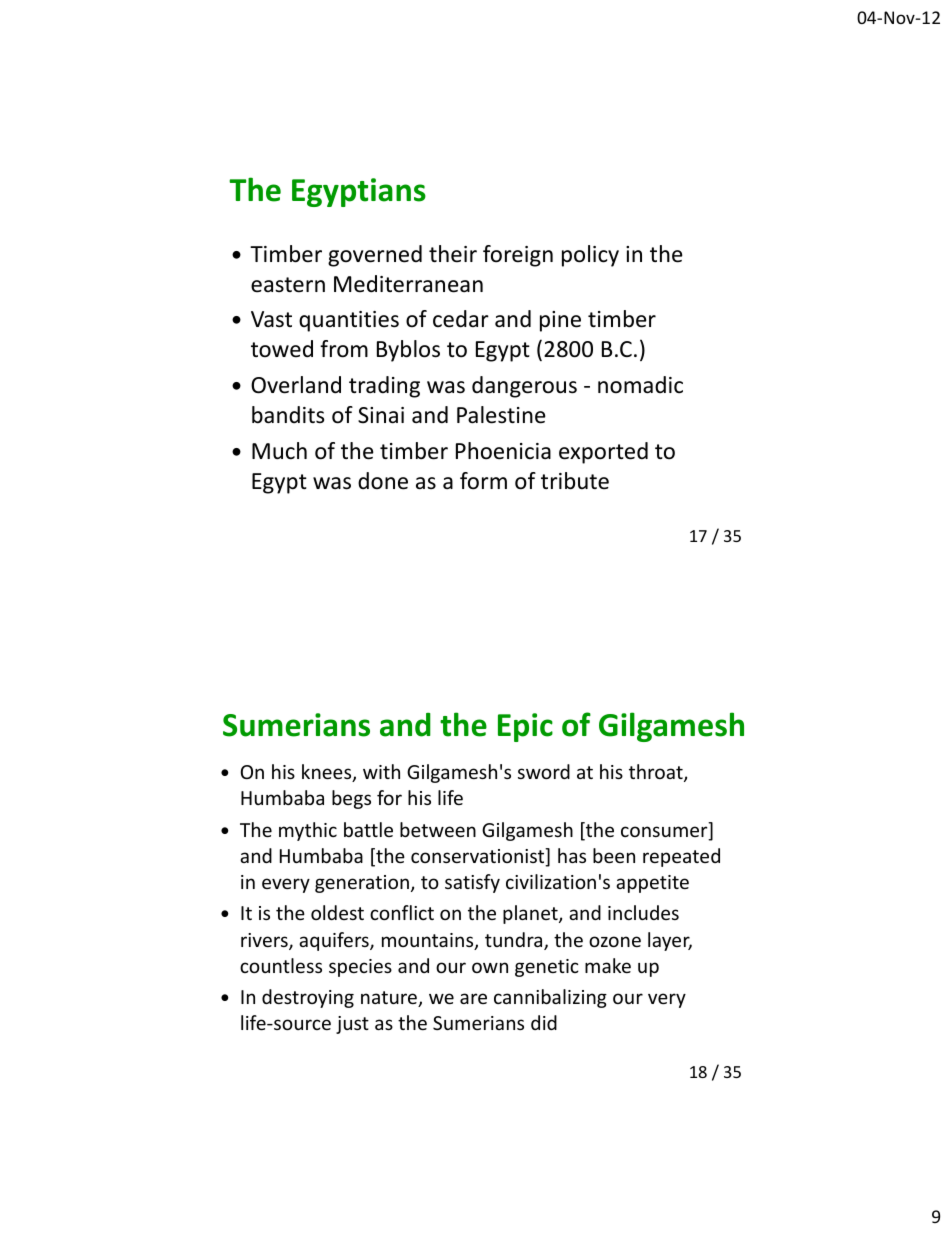 This screenshot has width=952, height=1233. Describe the element at coordinates (288, 285) in the screenshot. I see `eastern` at that location.
